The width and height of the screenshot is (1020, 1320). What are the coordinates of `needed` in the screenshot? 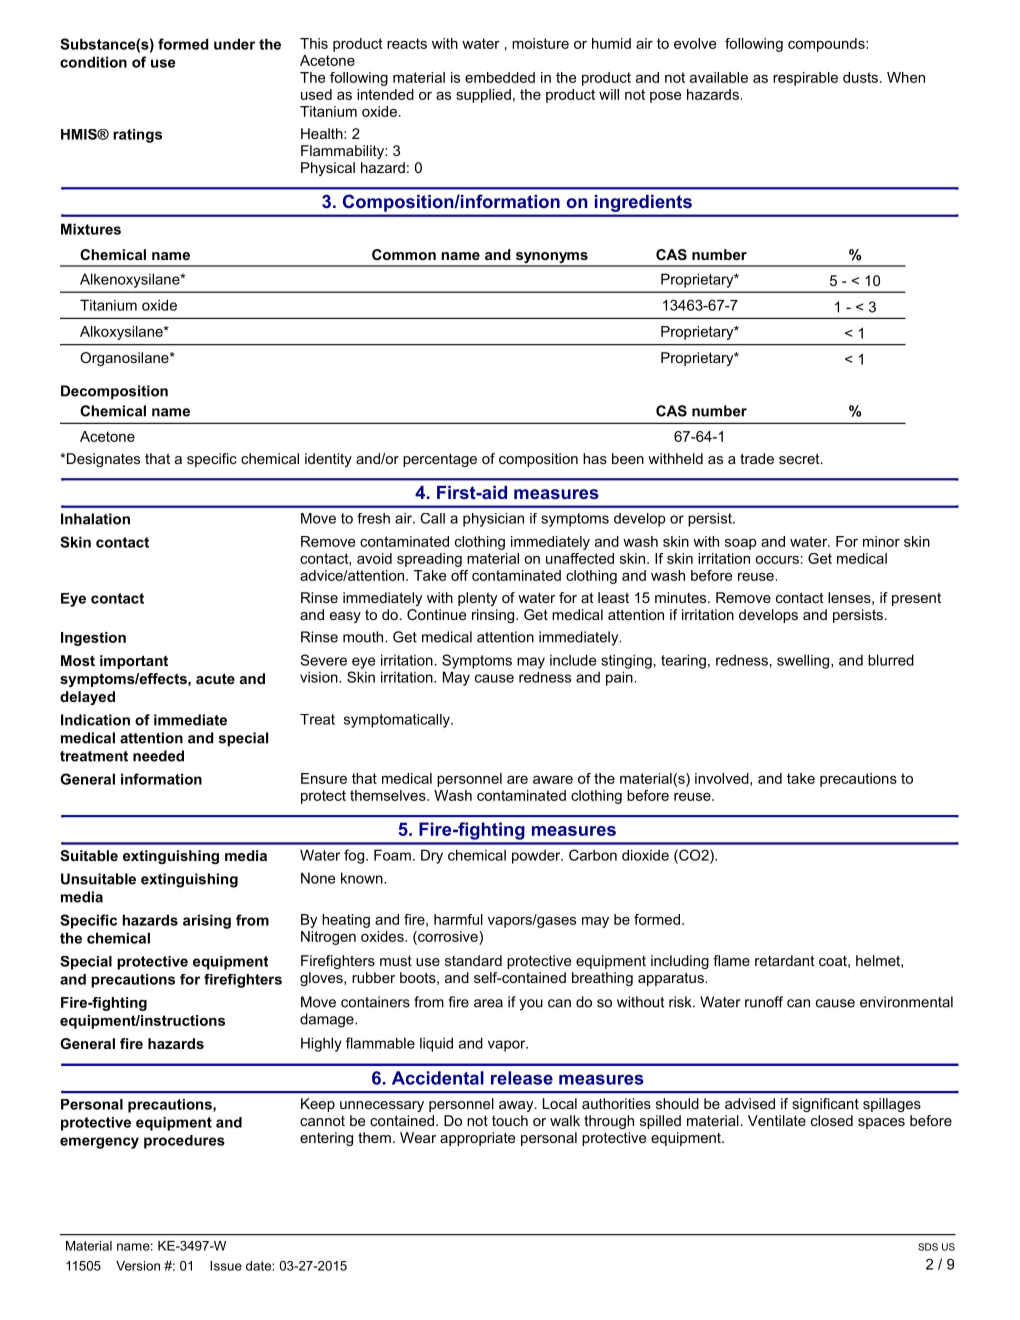 It's located at (158, 756).
